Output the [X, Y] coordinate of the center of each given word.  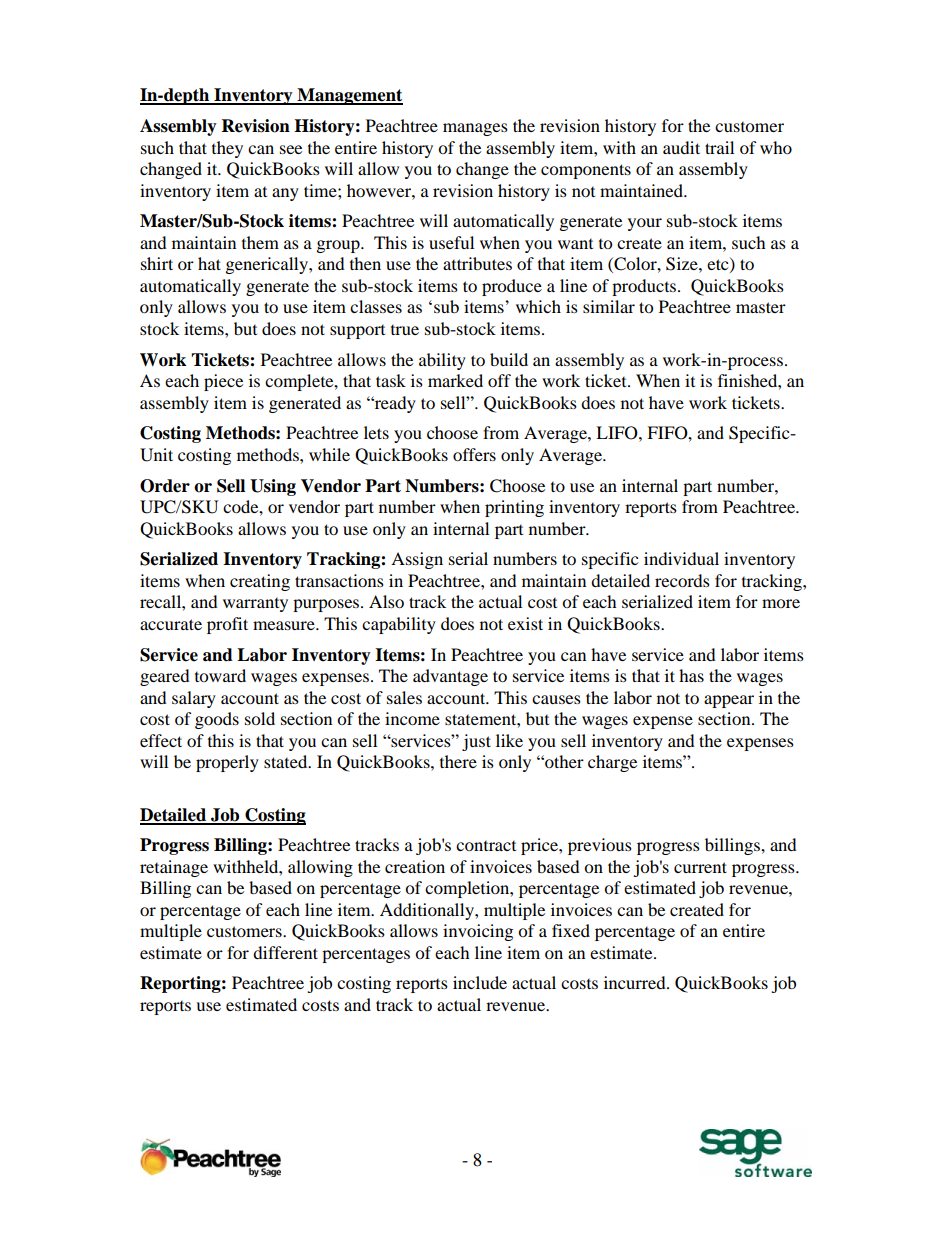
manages [475, 129]
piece [223, 382]
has [691, 675]
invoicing [478, 932]
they [227, 149]
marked [455, 380]
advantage [450, 677]
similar [609, 306]
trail [719, 147]
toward [220, 675]
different [285, 952]
